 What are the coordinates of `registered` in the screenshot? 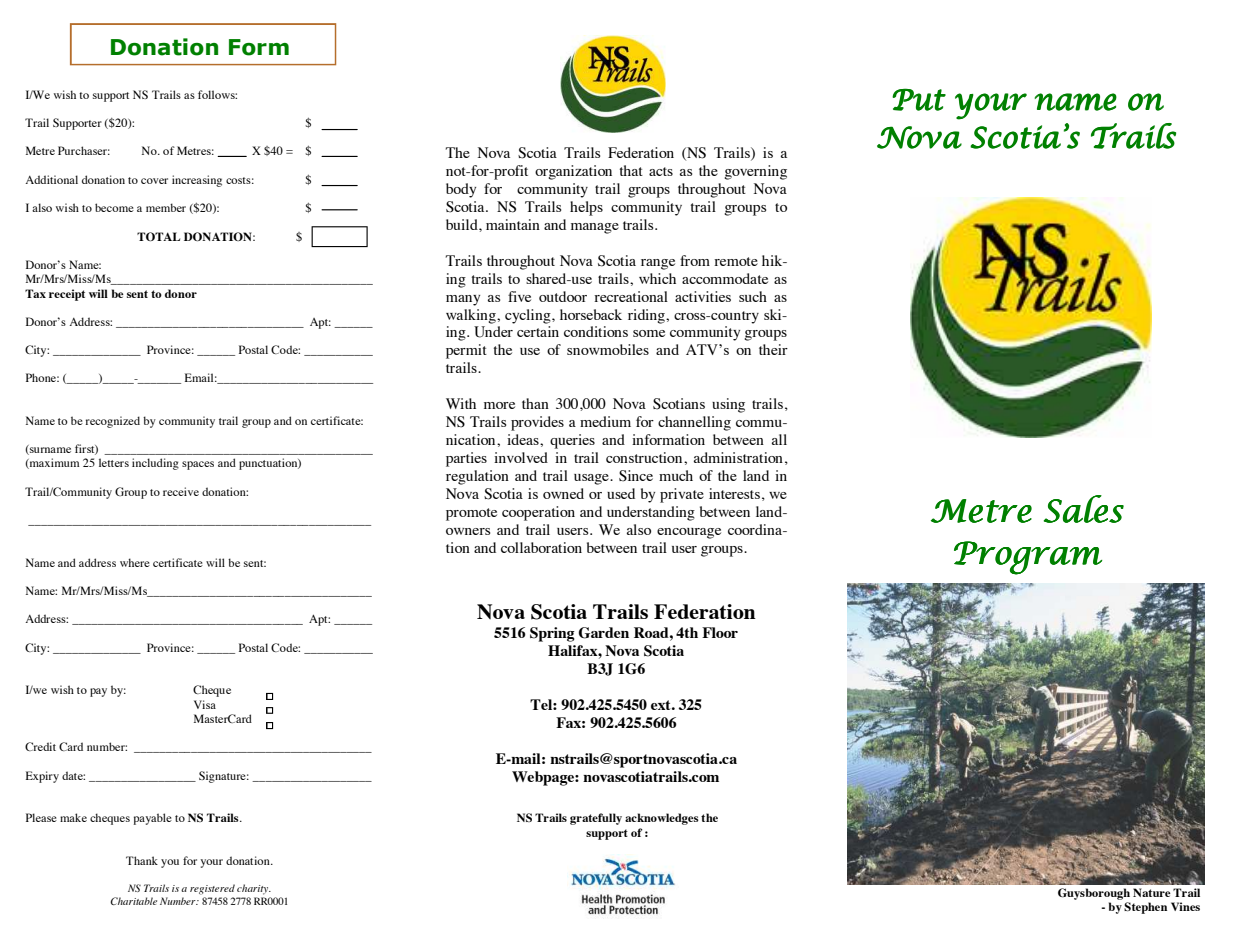 It's located at (212, 889).
